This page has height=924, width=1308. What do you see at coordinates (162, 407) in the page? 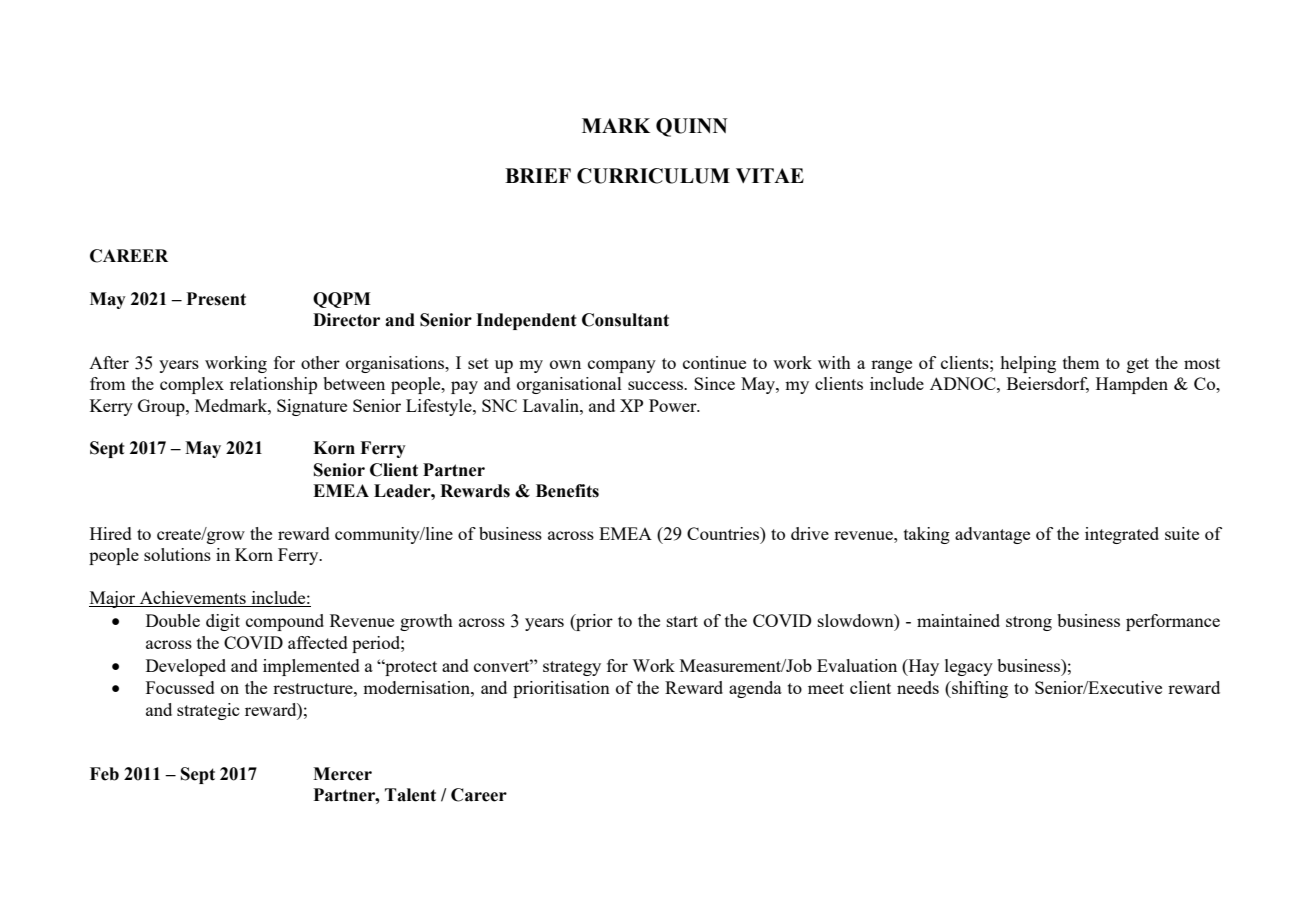
I see `Group` at bounding box center [162, 407].
